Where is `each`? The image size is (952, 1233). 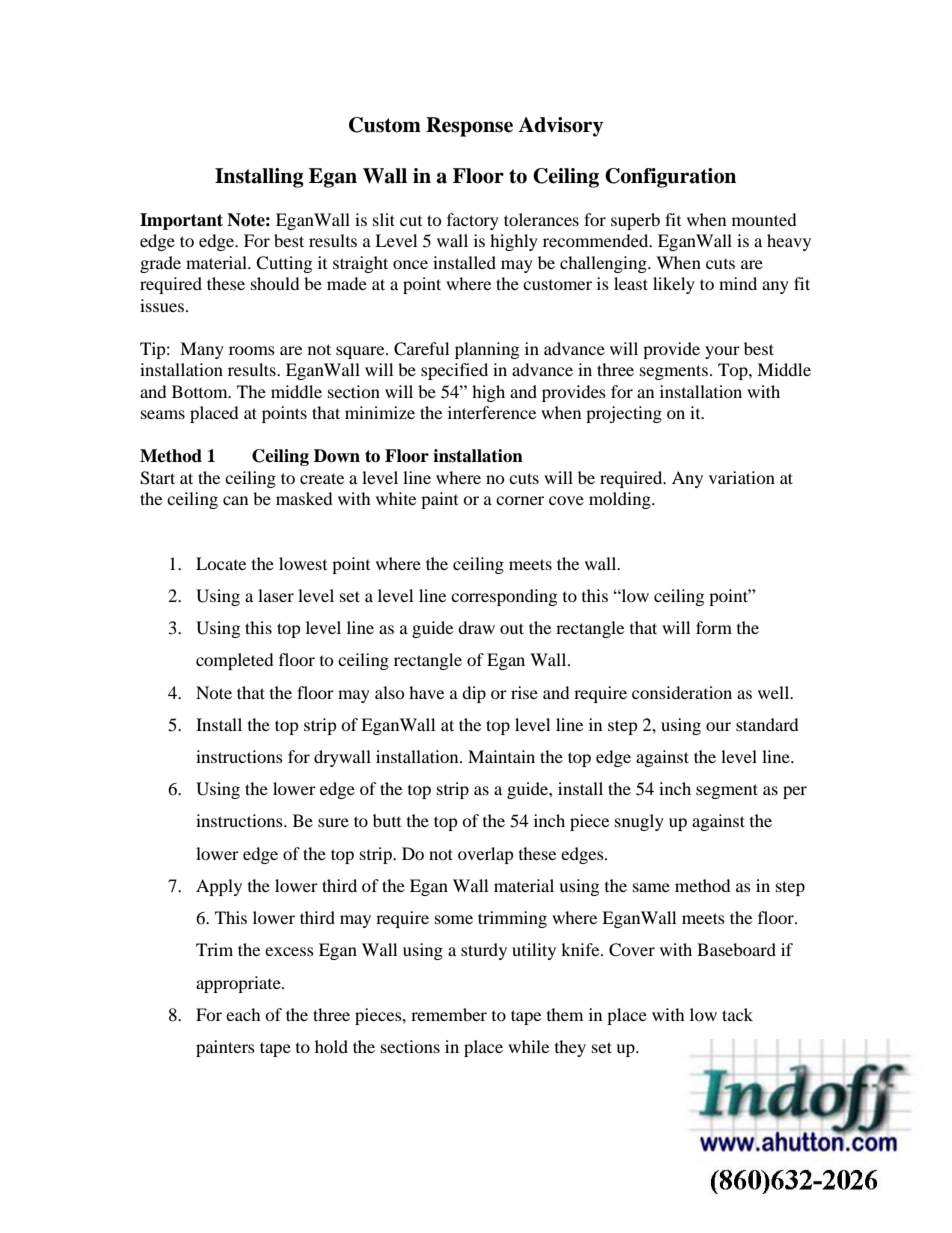
each is located at coordinates (243, 1014).
